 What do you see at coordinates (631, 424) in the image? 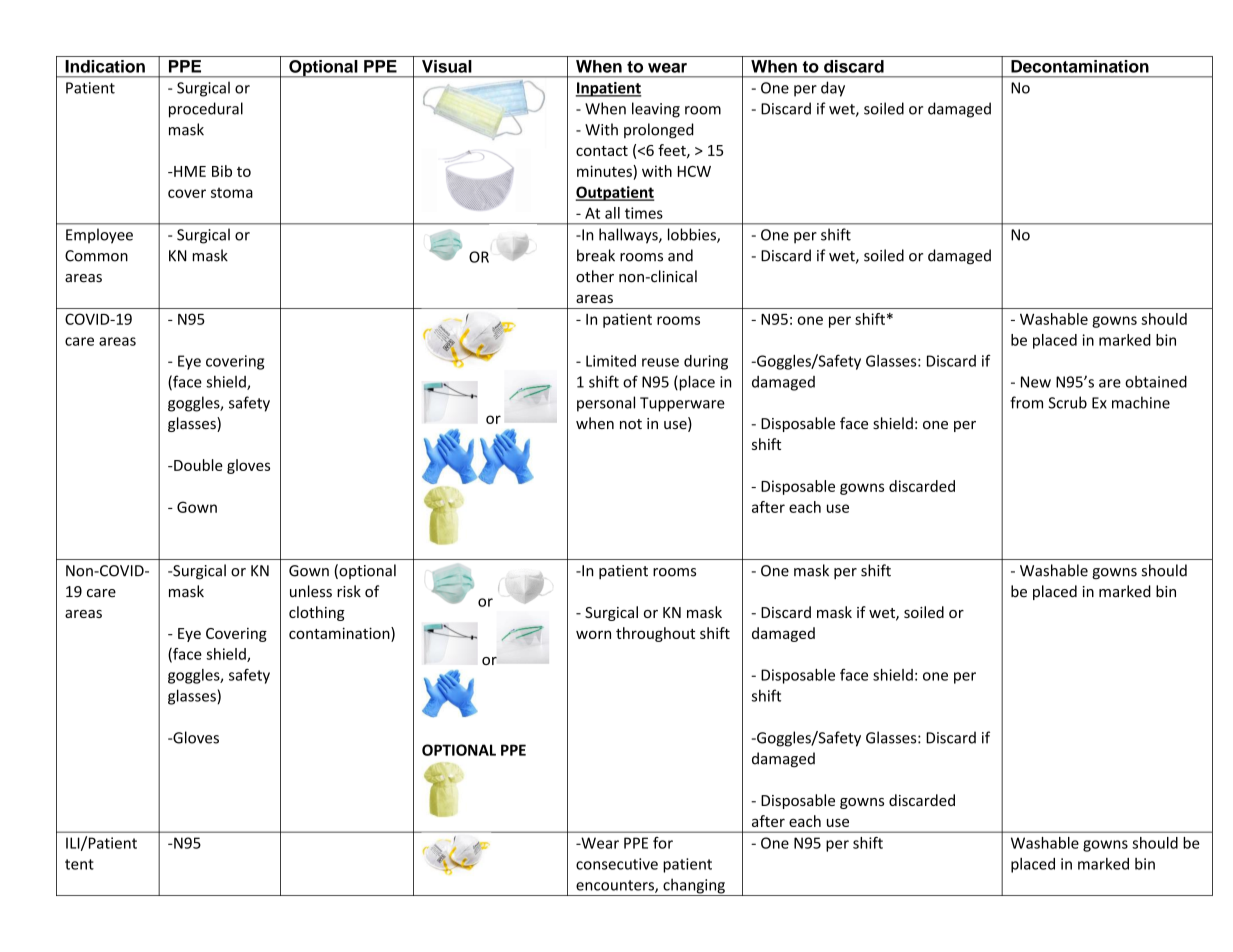
I see `not` at bounding box center [631, 424].
